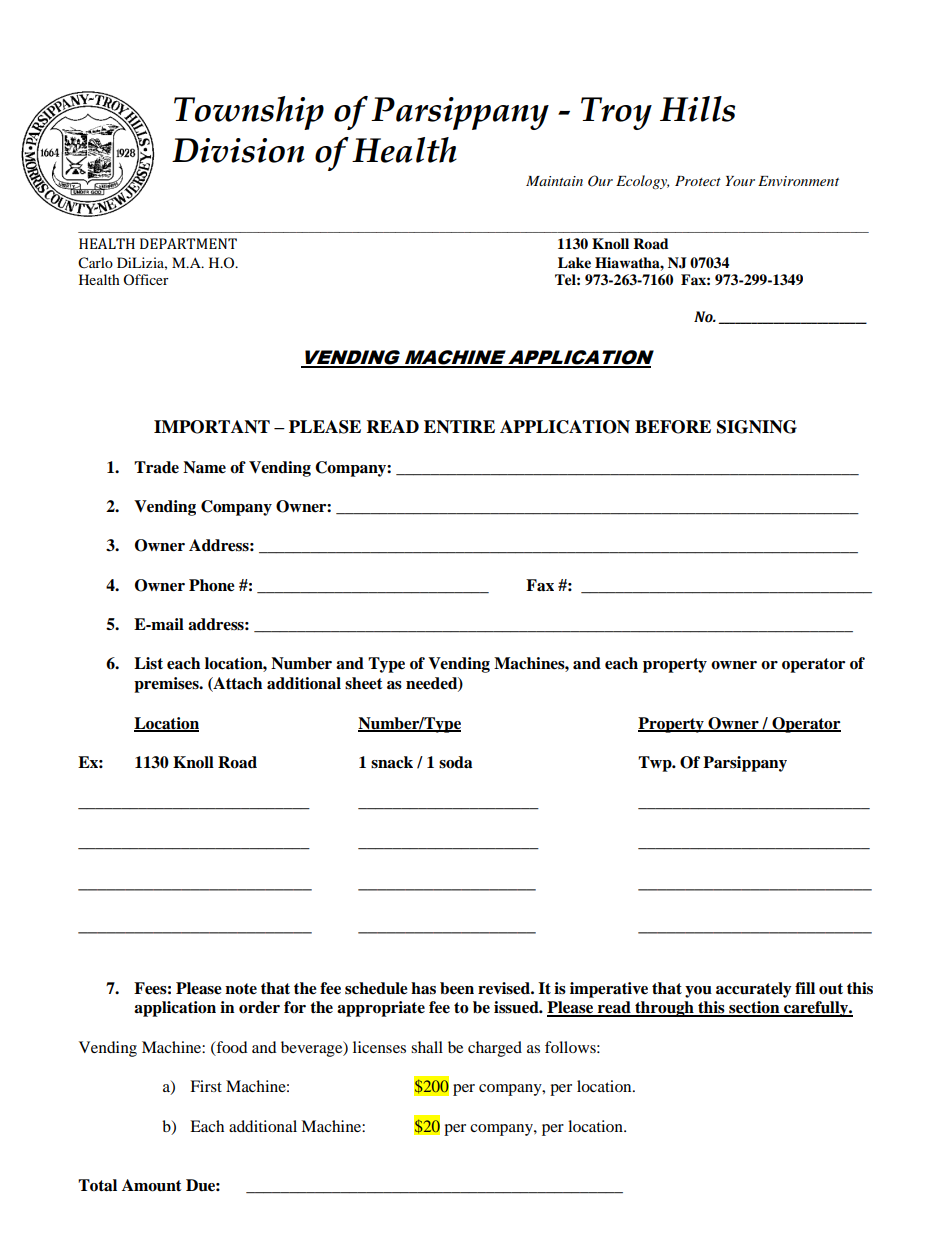 Image resolution: width=952 pixels, height=1233 pixels. Describe the element at coordinates (152, 1185) in the image. I see `Amount` at that location.
